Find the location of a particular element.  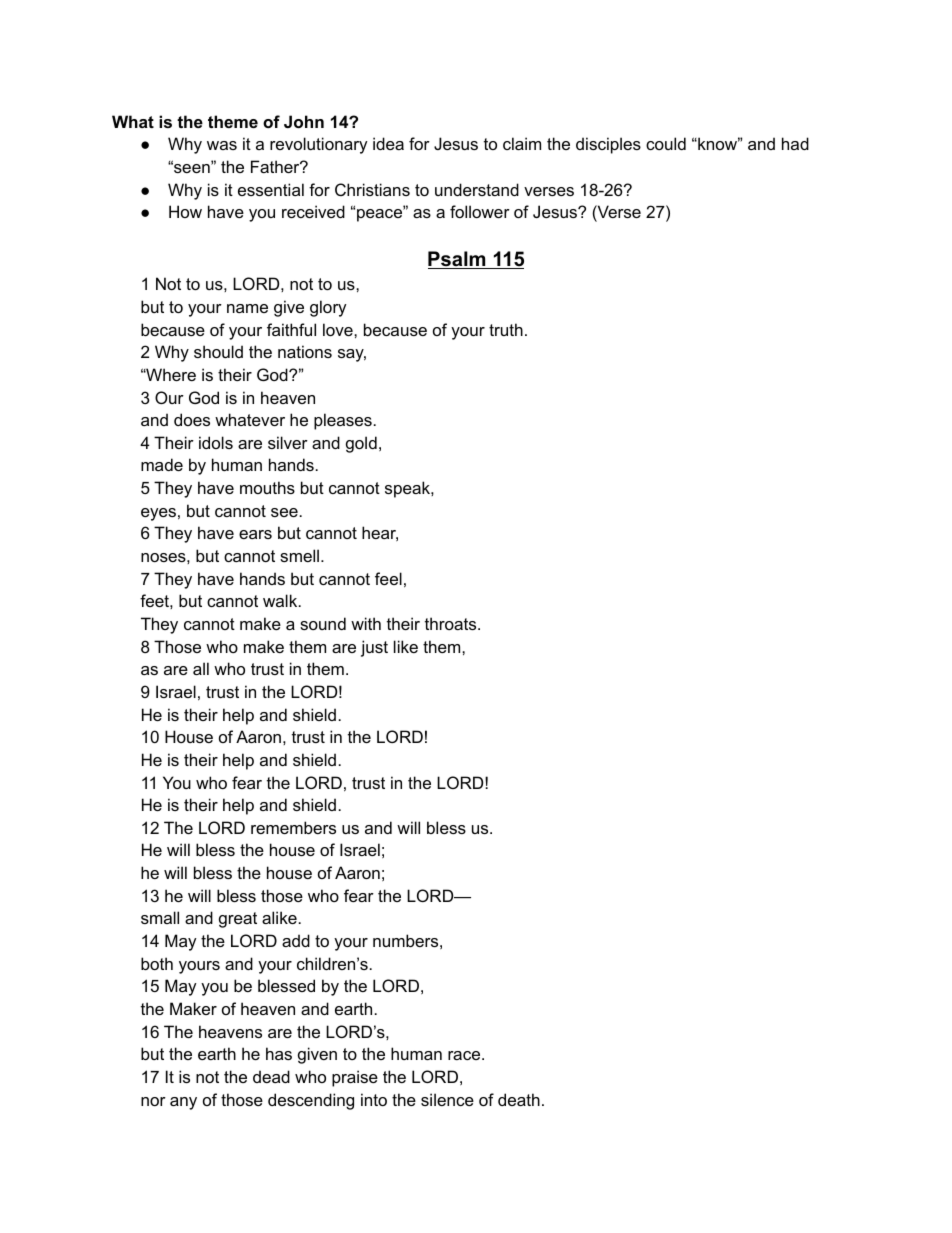

remembers is located at coordinates (293, 827).
